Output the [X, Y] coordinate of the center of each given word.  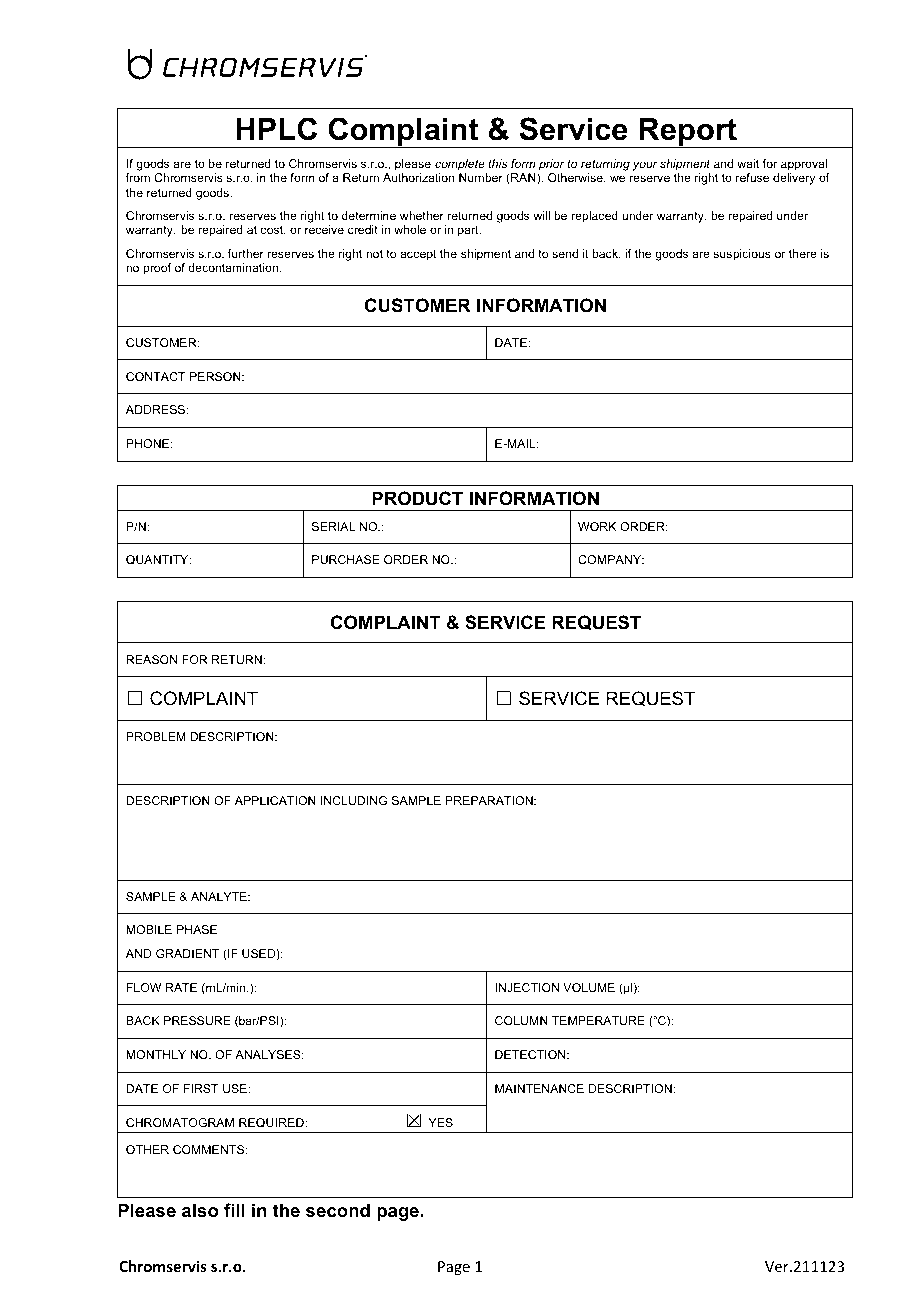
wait [748, 163]
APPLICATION [275, 800]
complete [460, 165]
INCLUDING [354, 800]
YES [441, 1122]
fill [234, 1210]
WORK [597, 526]
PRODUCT [417, 498]
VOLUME [589, 987]
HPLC [276, 129]
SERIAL [333, 526]
